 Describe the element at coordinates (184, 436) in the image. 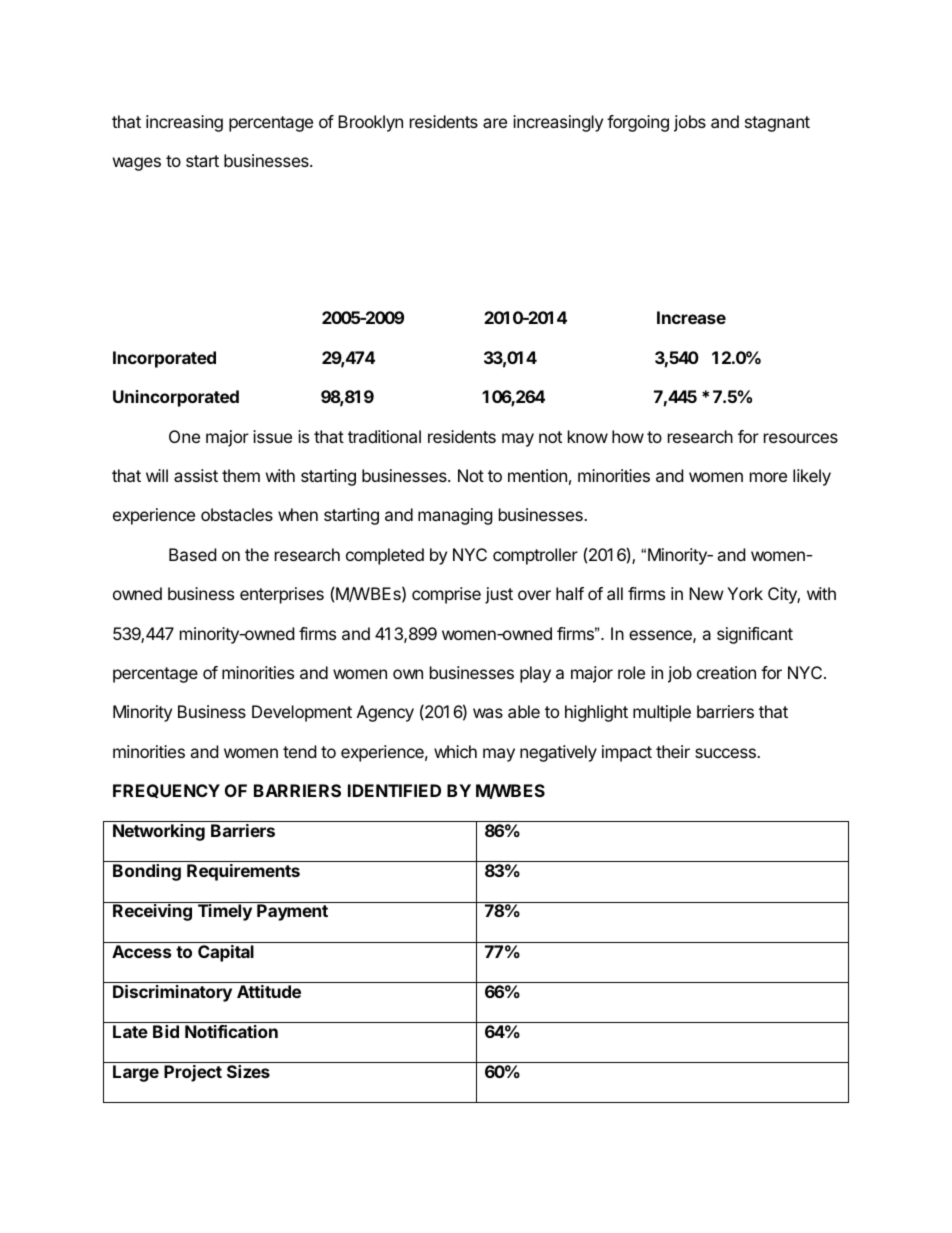

I see `One` at that location.
